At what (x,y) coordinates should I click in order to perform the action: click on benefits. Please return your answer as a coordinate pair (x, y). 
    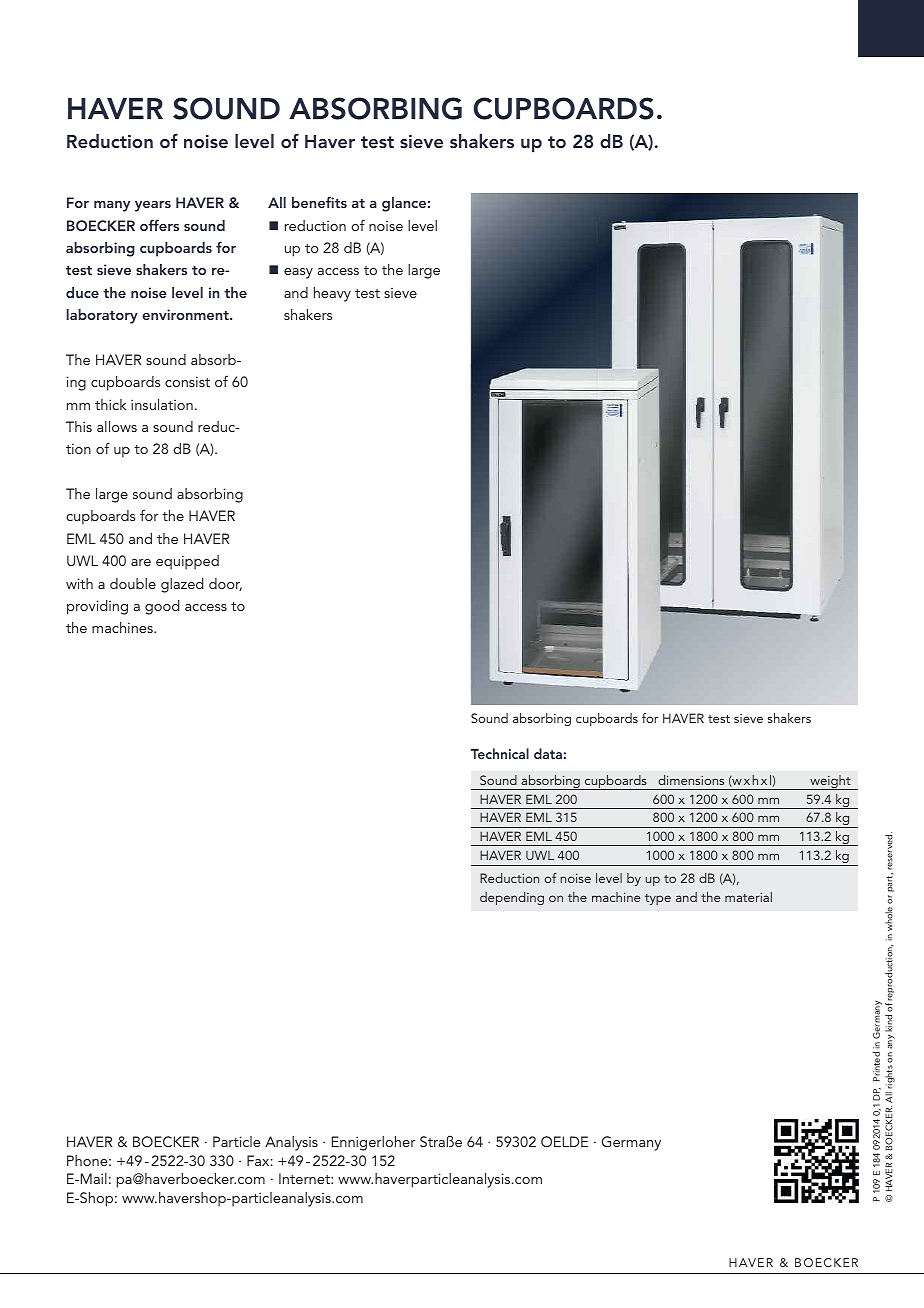
    Looking at the image, I should click on (319, 202).
